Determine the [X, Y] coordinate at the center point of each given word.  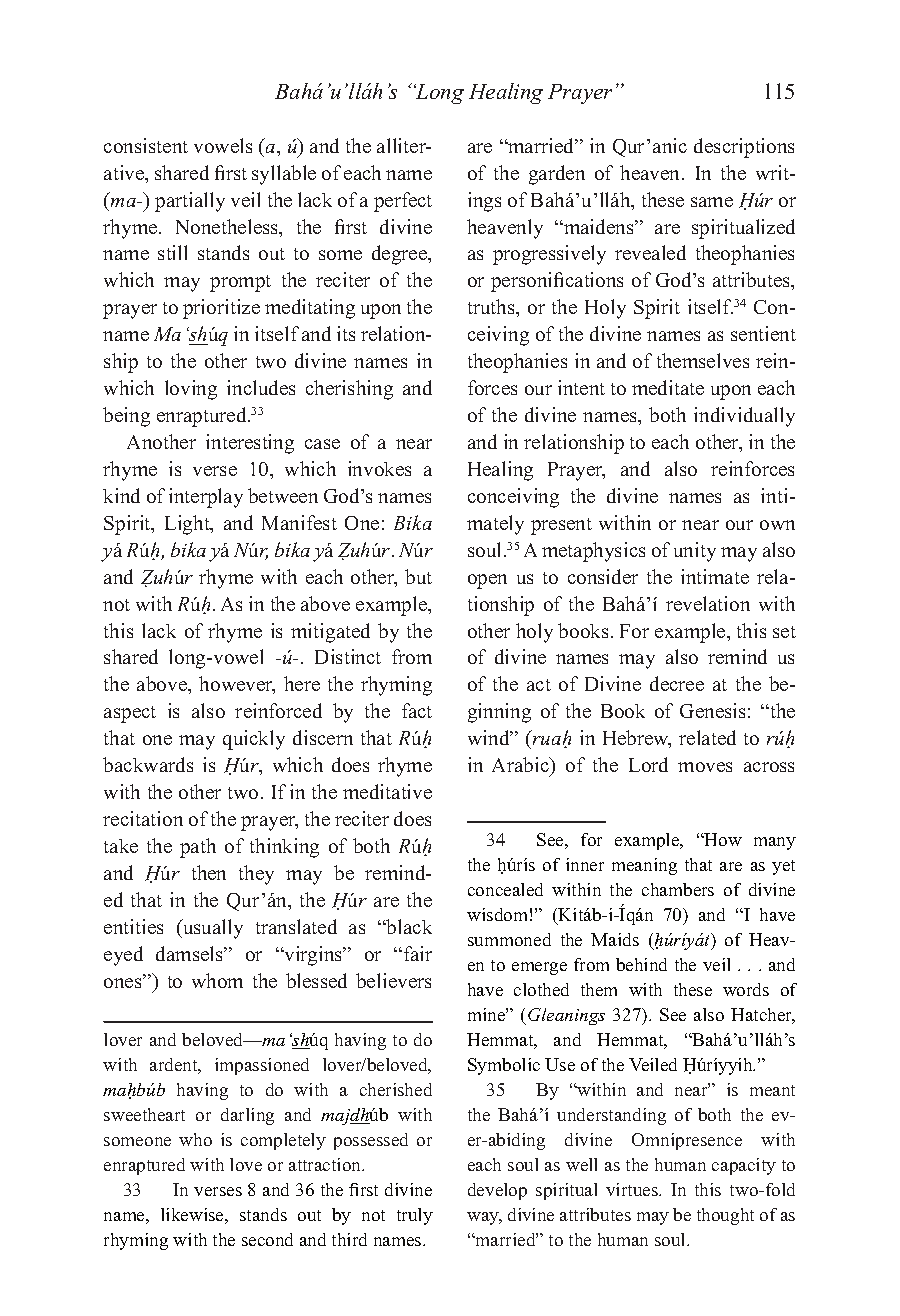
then [209, 872]
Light [188, 525]
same [712, 202]
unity [695, 552]
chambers [678, 889]
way [484, 1218]
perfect [403, 202]
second [267, 1239]
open [487, 581]
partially [190, 202]
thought [725, 1216]
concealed [505, 889]
